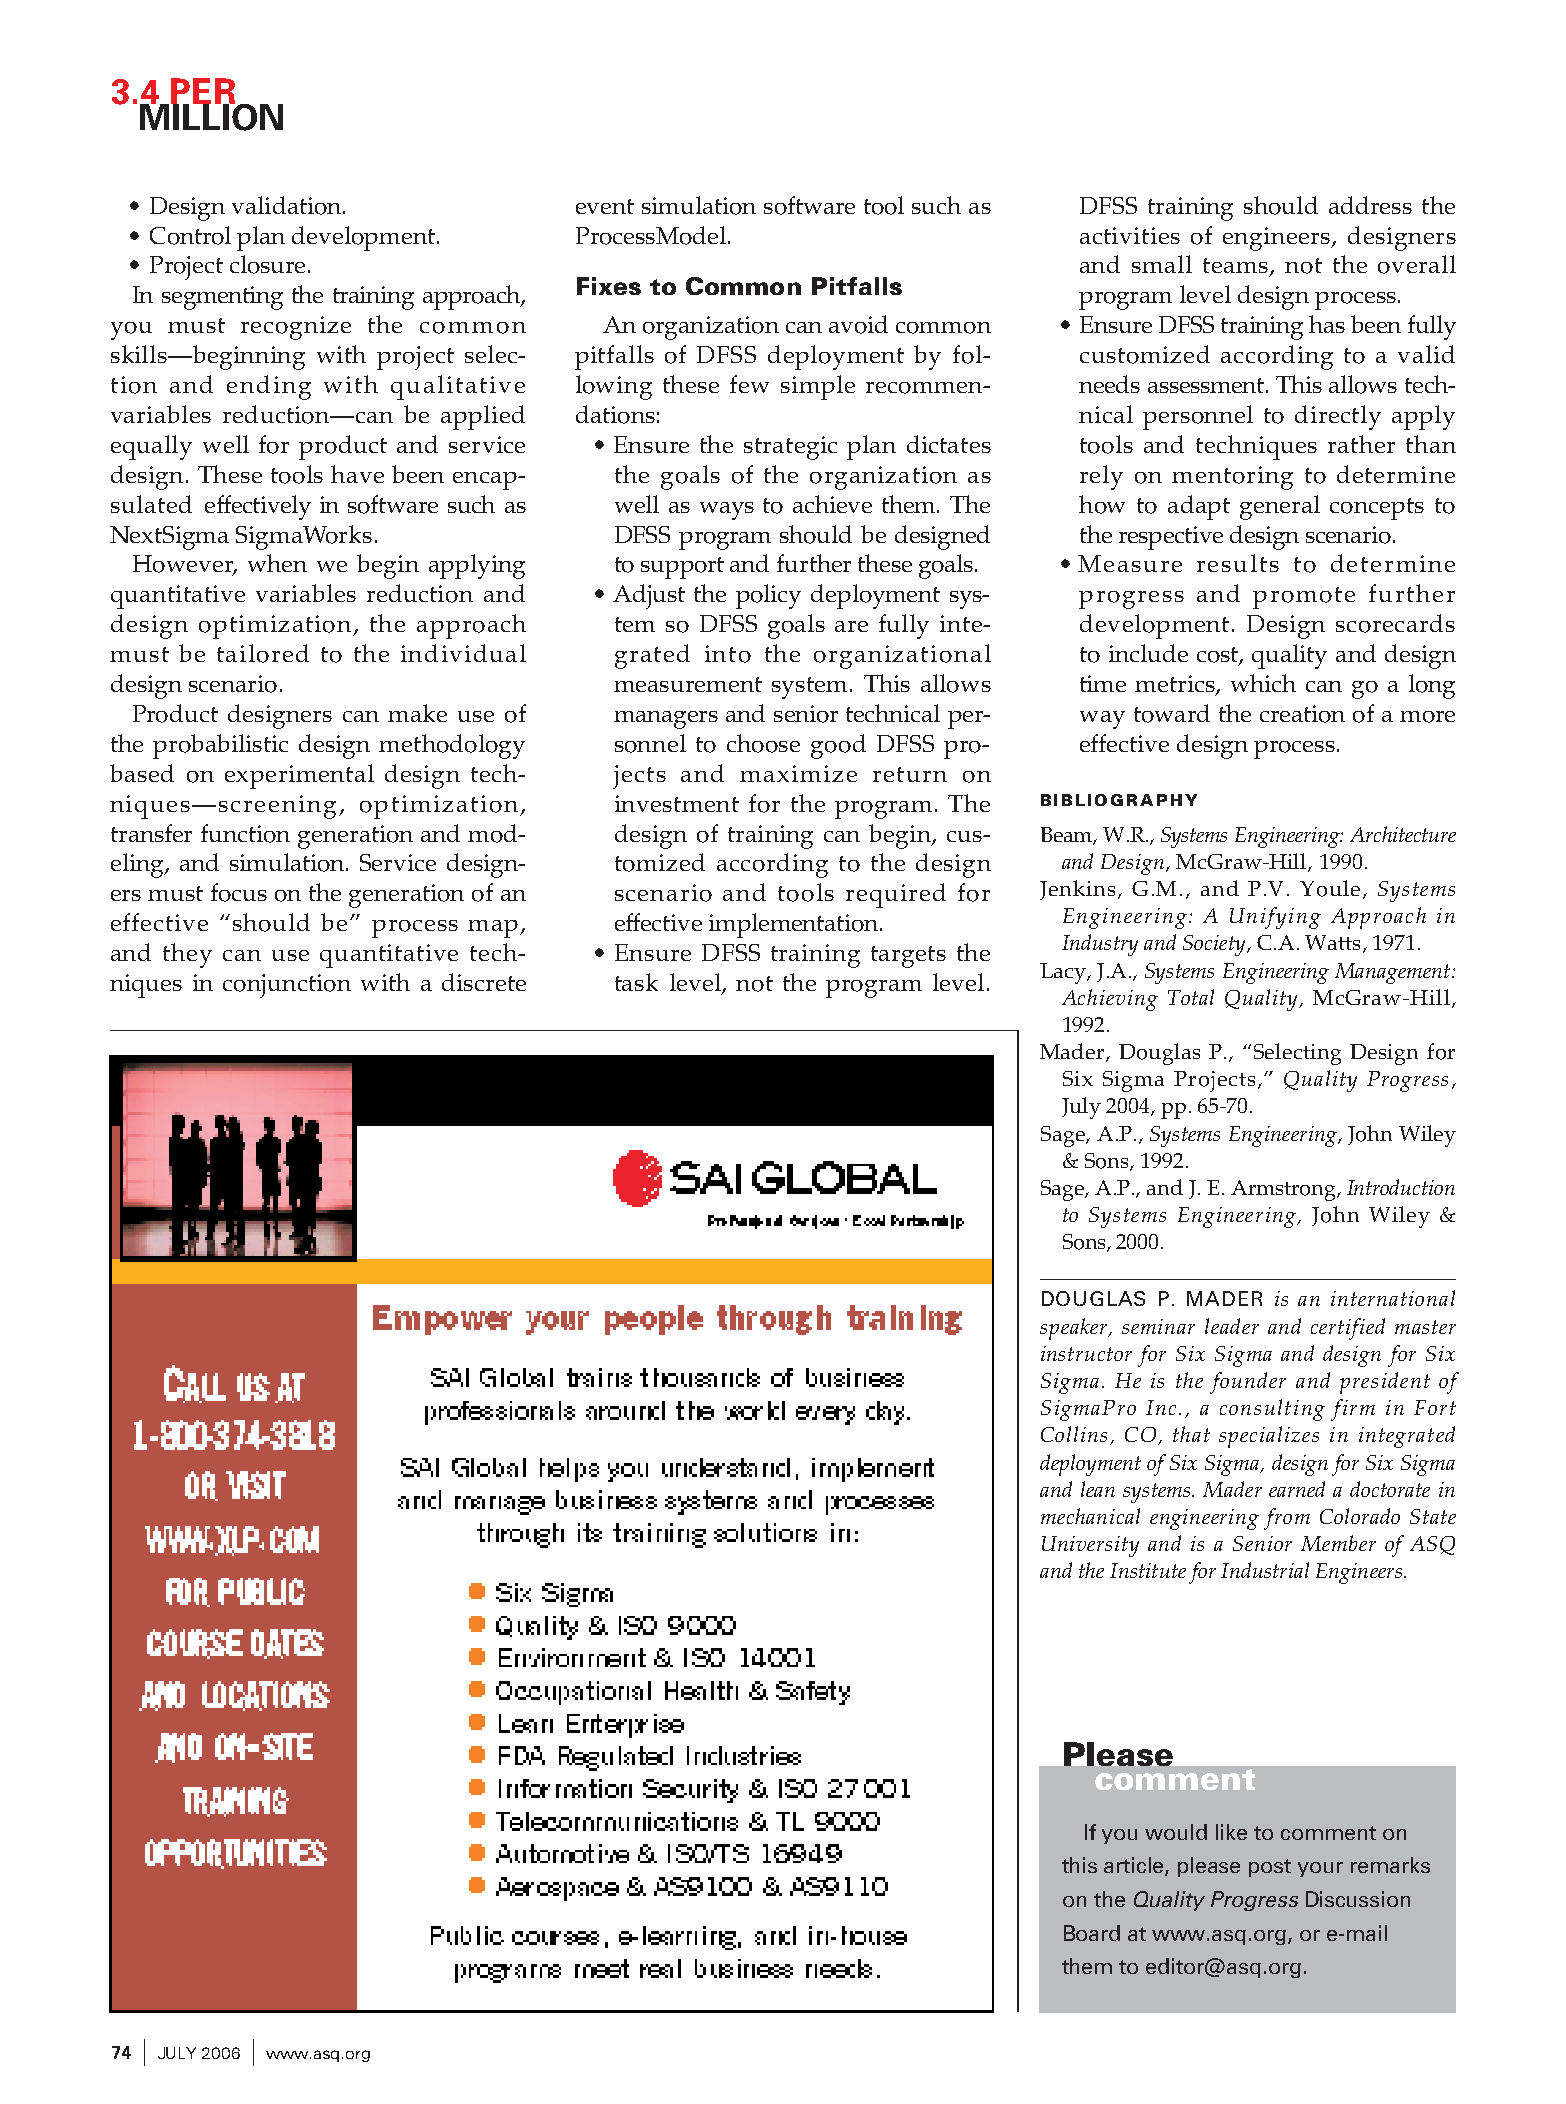 This screenshot has height=2104, width=1566. What do you see at coordinates (1270, 1868) in the screenshot?
I see `post` at bounding box center [1270, 1868].
